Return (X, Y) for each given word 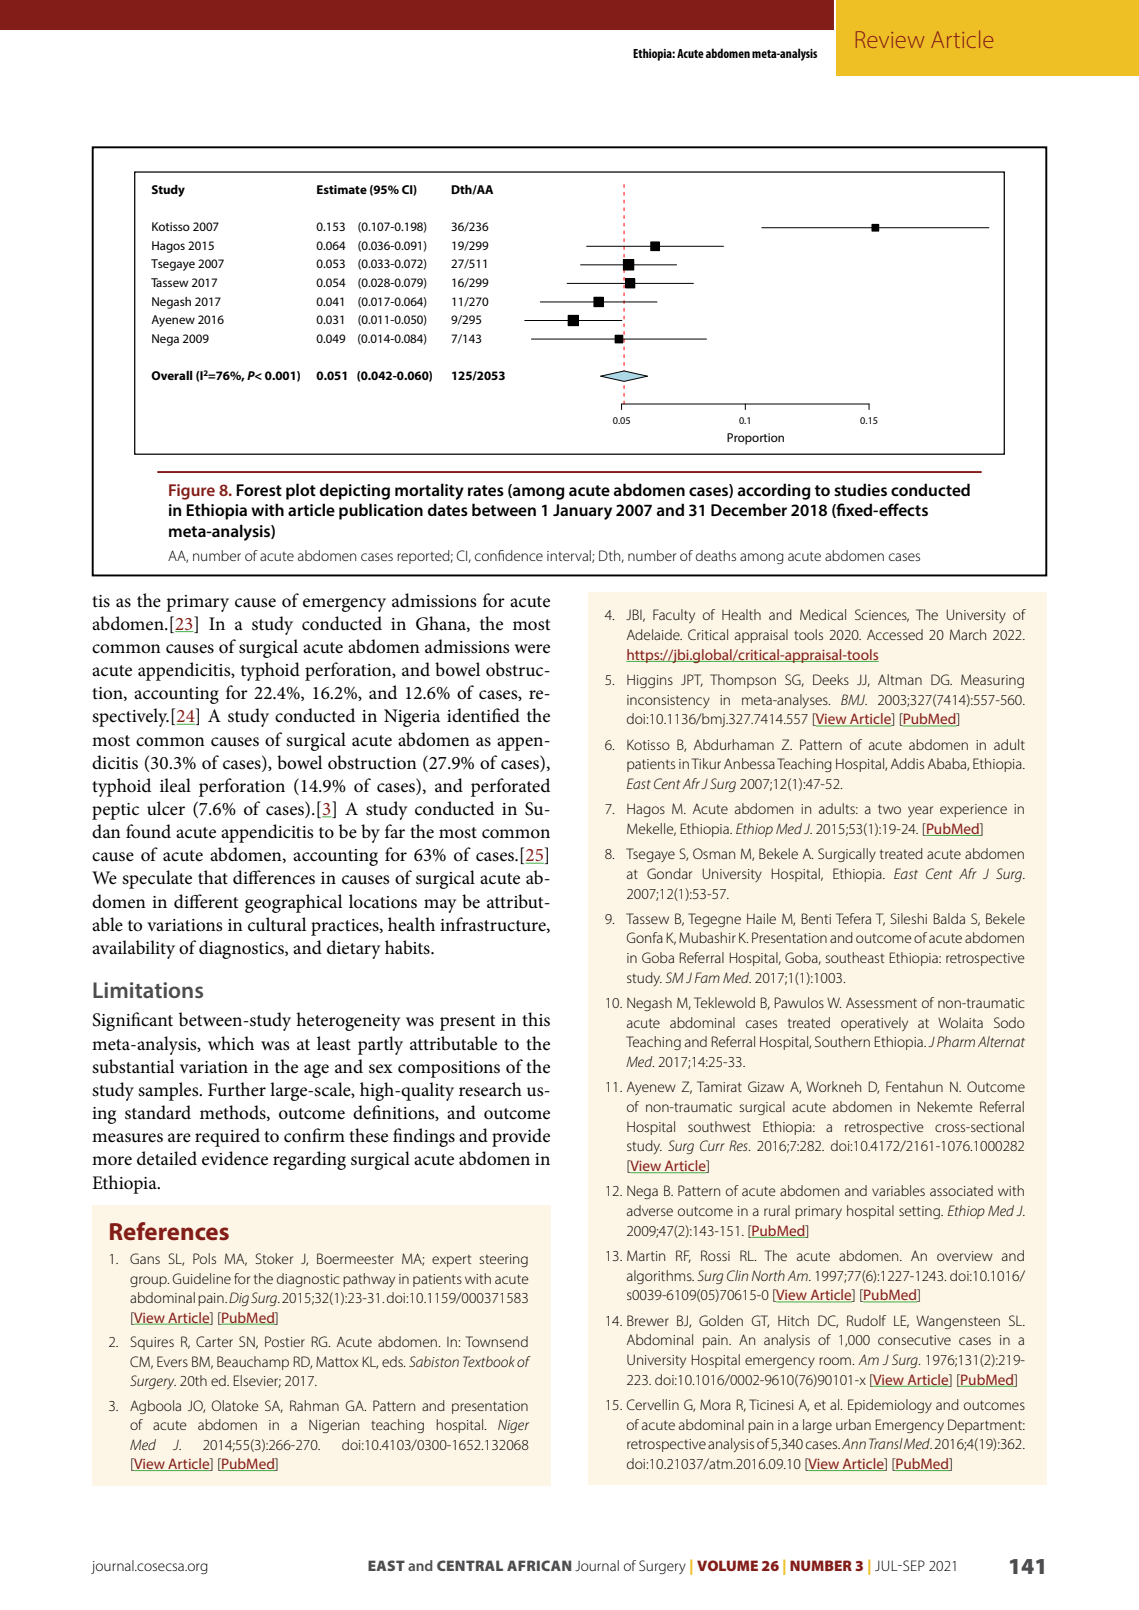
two (889, 809)
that (213, 877)
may (440, 906)
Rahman (314, 1405)
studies (860, 489)
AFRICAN (539, 1565)
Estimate (342, 189)
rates (486, 490)
